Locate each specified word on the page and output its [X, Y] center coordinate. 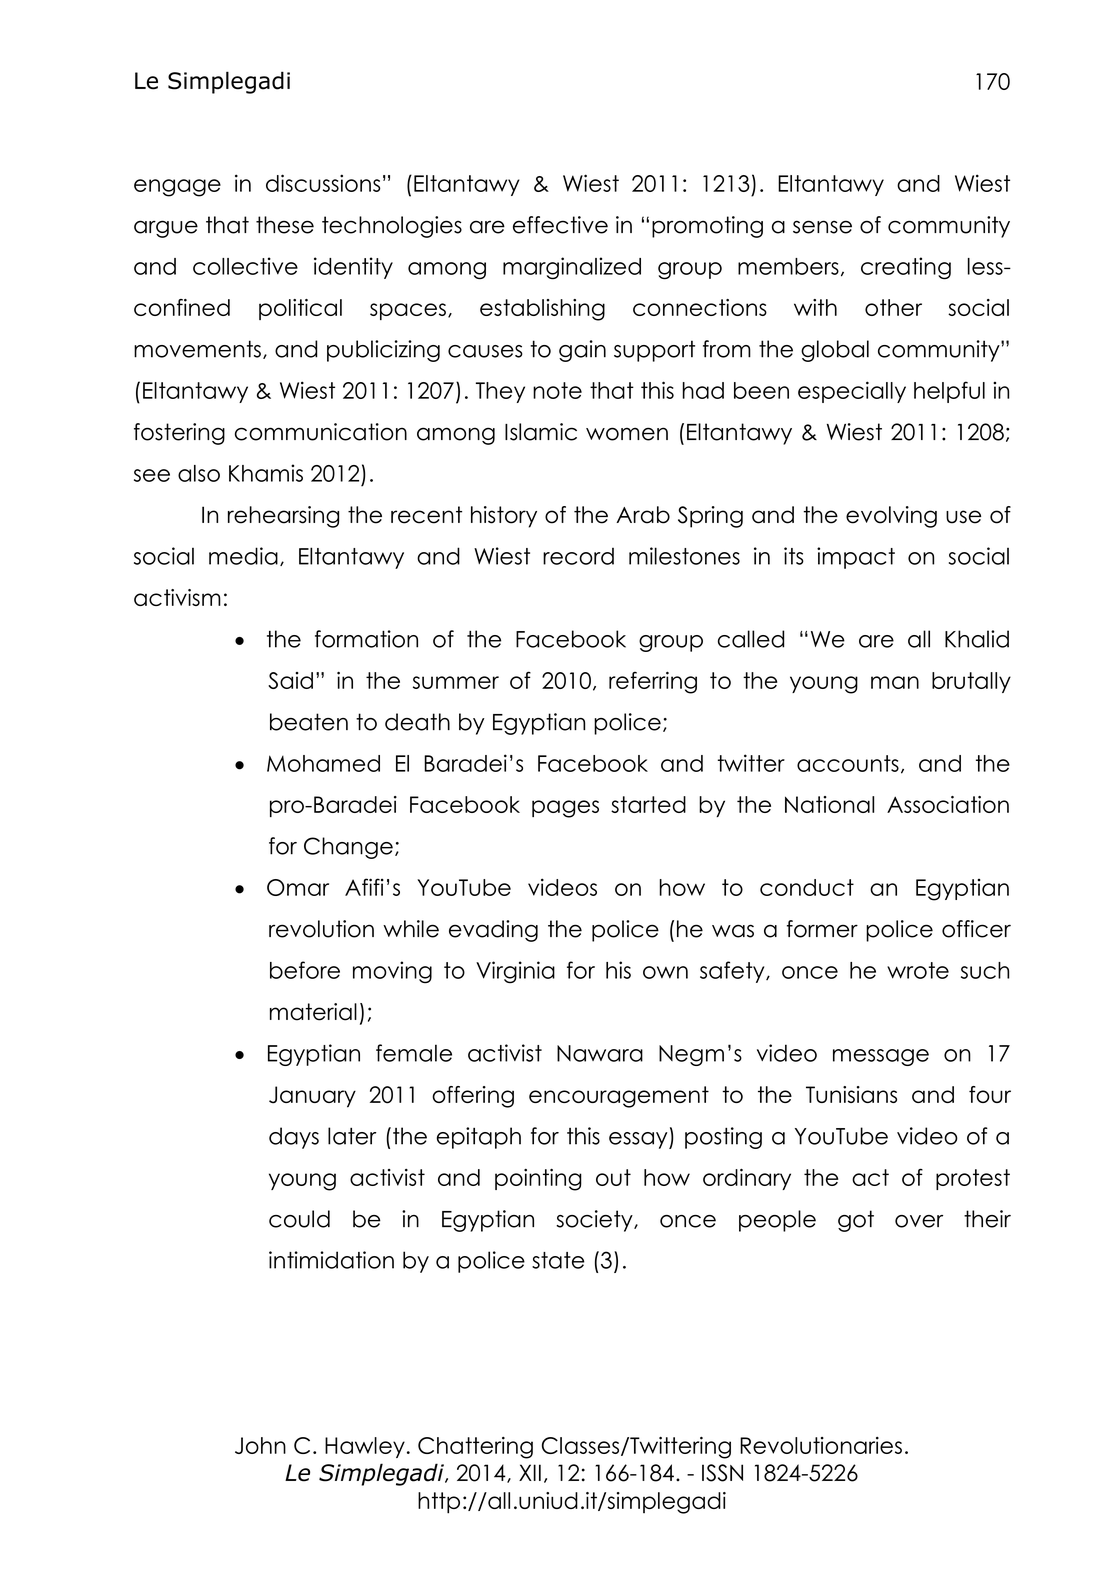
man [895, 682]
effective [560, 225]
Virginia [515, 972]
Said [290, 680]
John [260, 1445]
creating [906, 268]
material [313, 1012]
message [881, 1057]
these [285, 225]
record [578, 556]
